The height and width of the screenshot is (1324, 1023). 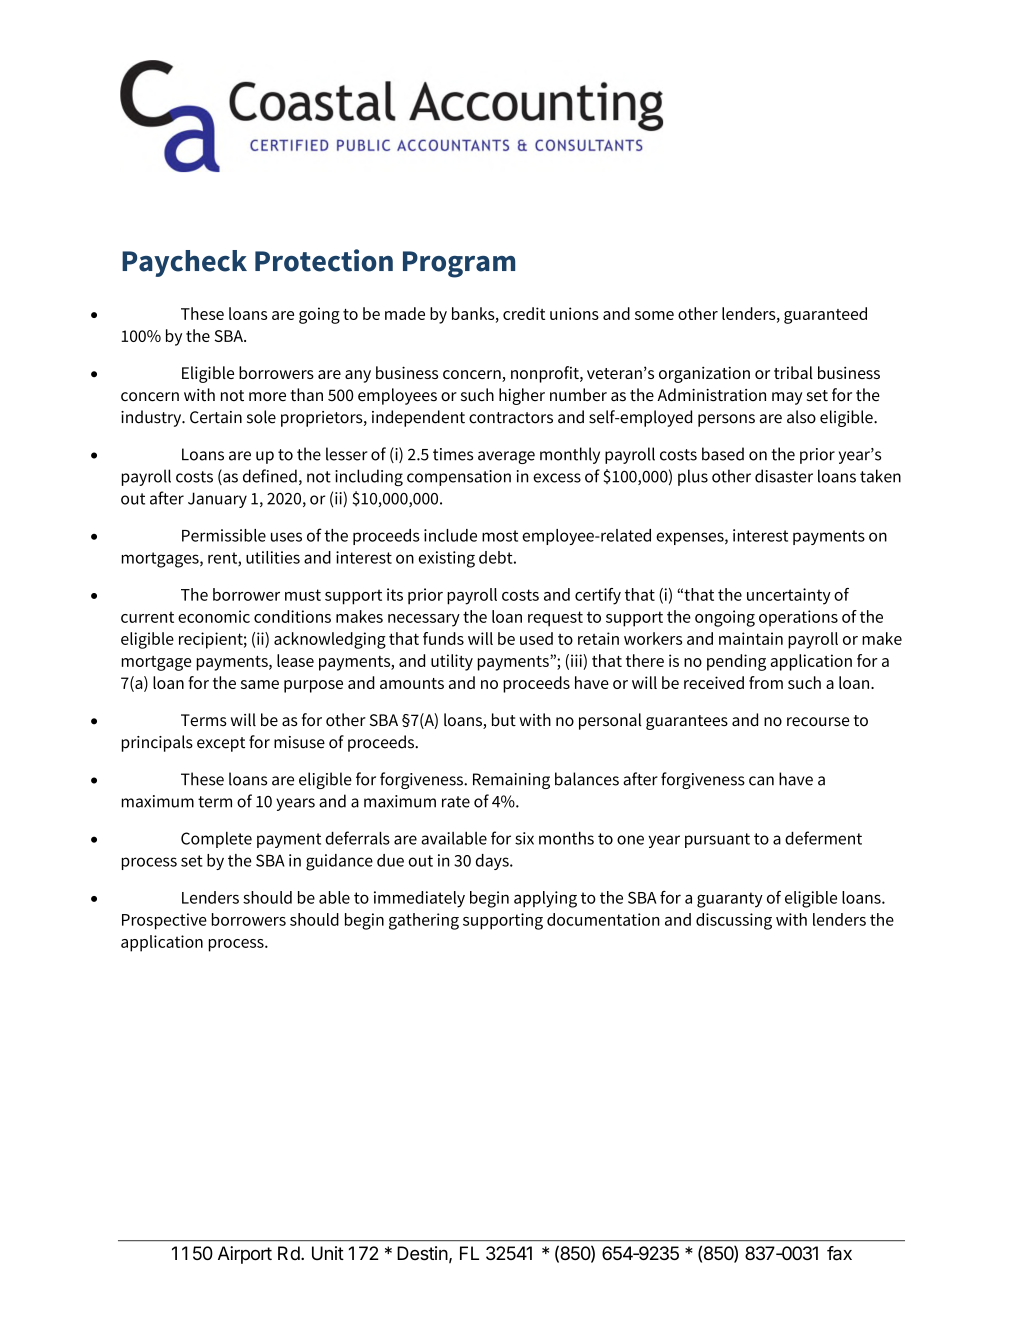 What do you see at coordinates (524, 313) in the screenshot?
I see `credit` at bounding box center [524, 313].
